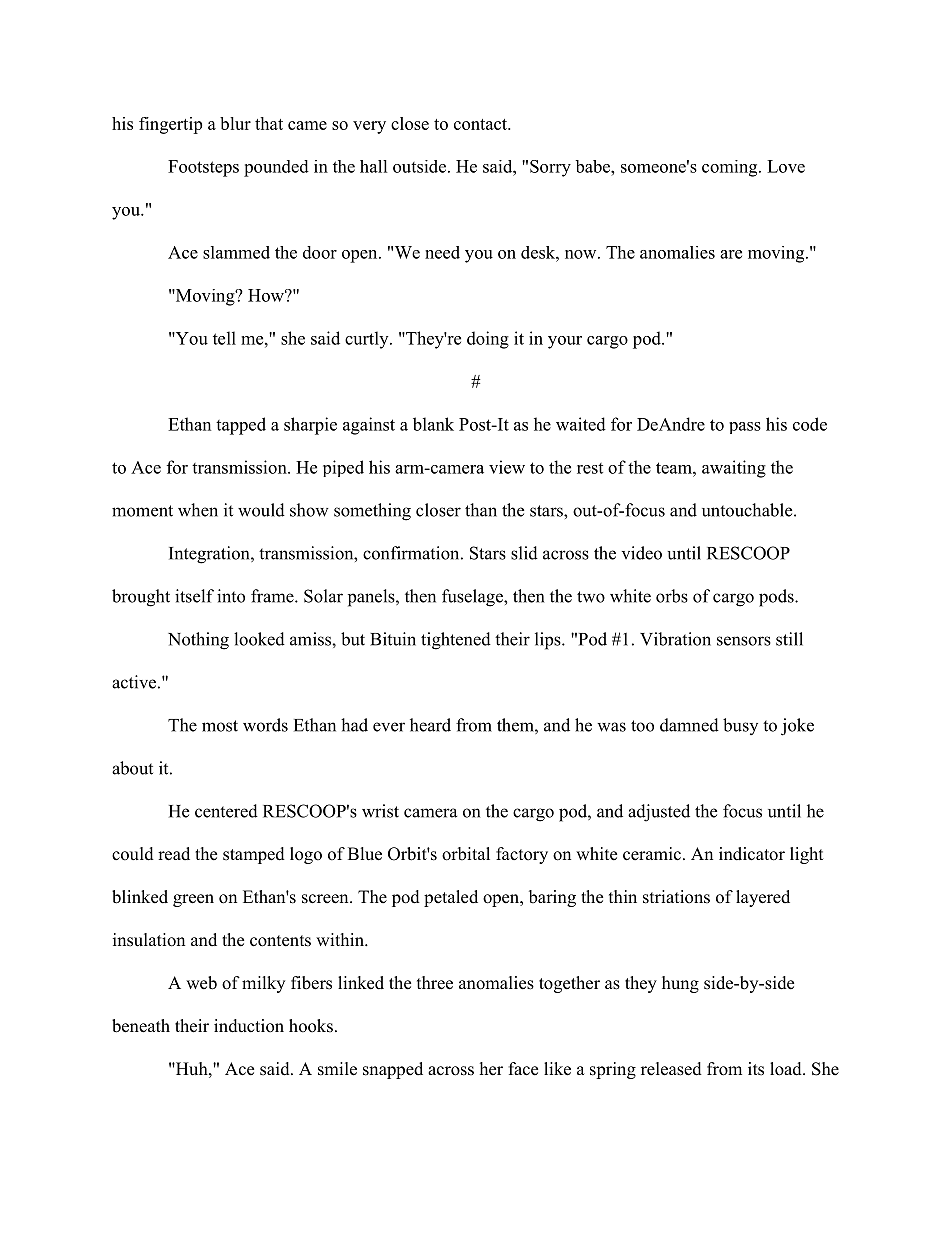  What do you see at coordinates (203, 168) in the document?
I see `Footsteps` at bounding box center [203, 168].
